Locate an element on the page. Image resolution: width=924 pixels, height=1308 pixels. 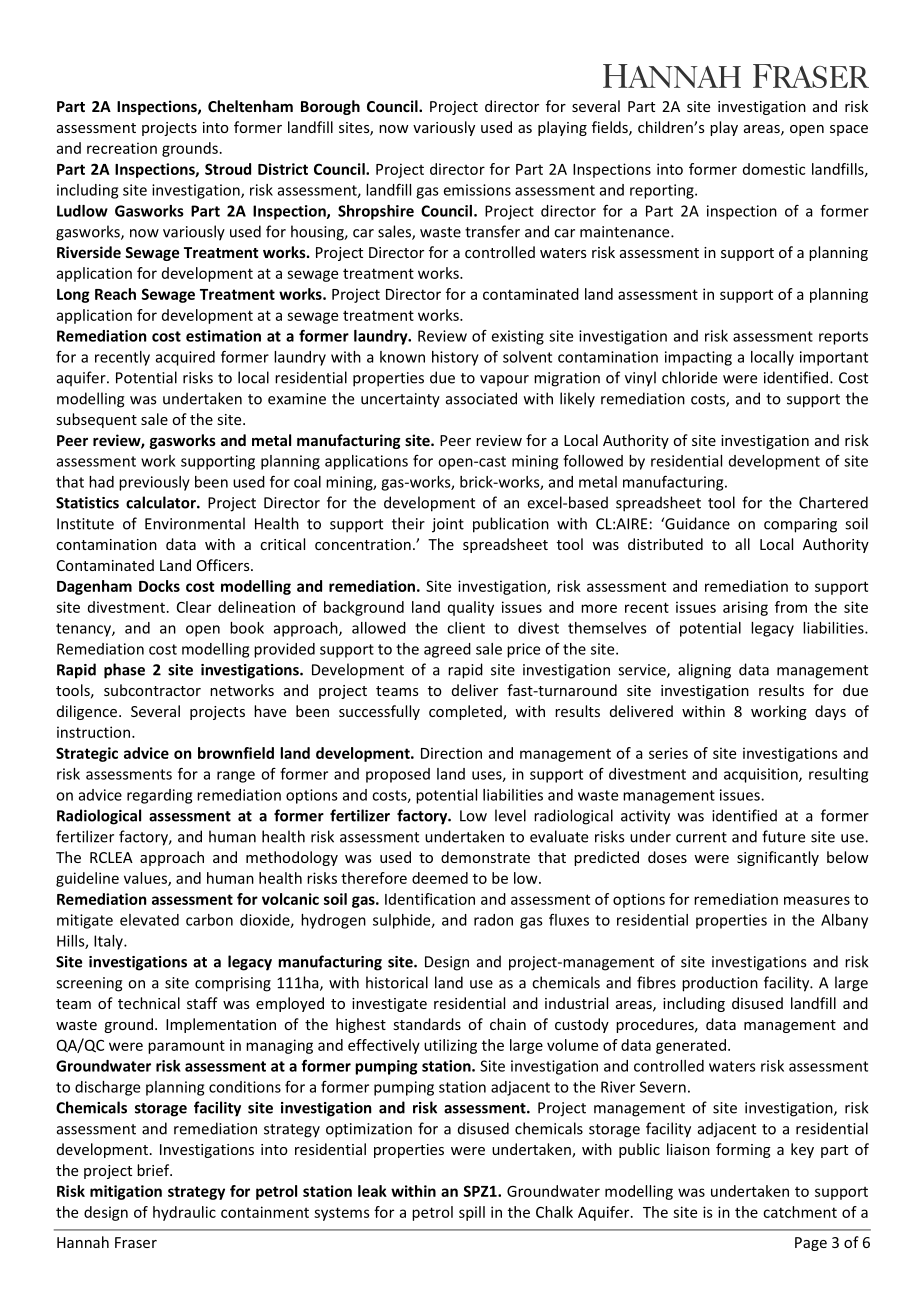
subcontractor is located at coordinates (152, 690).
